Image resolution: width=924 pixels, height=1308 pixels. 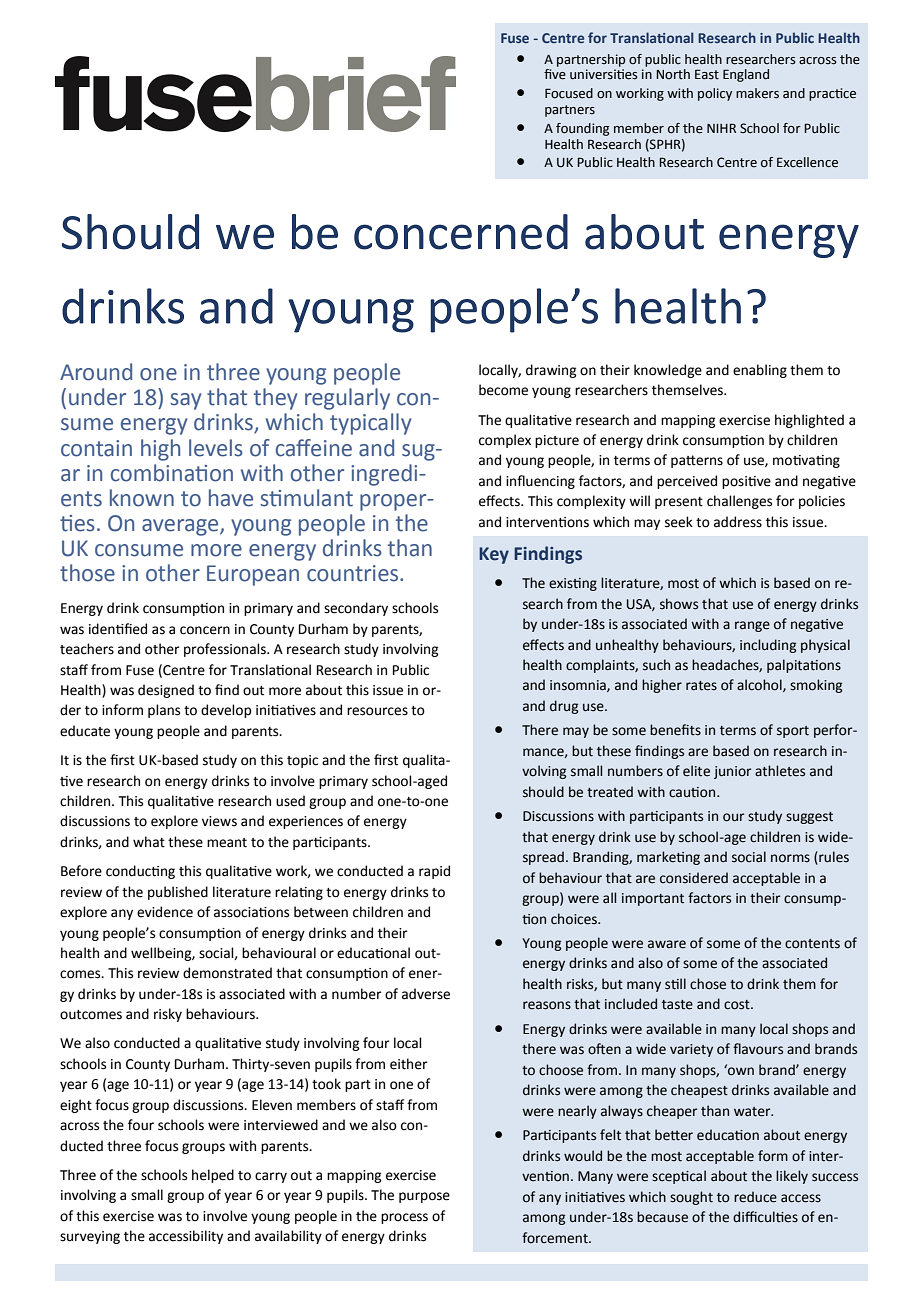 I want to click on risky, so click(x=168, y=1015).
